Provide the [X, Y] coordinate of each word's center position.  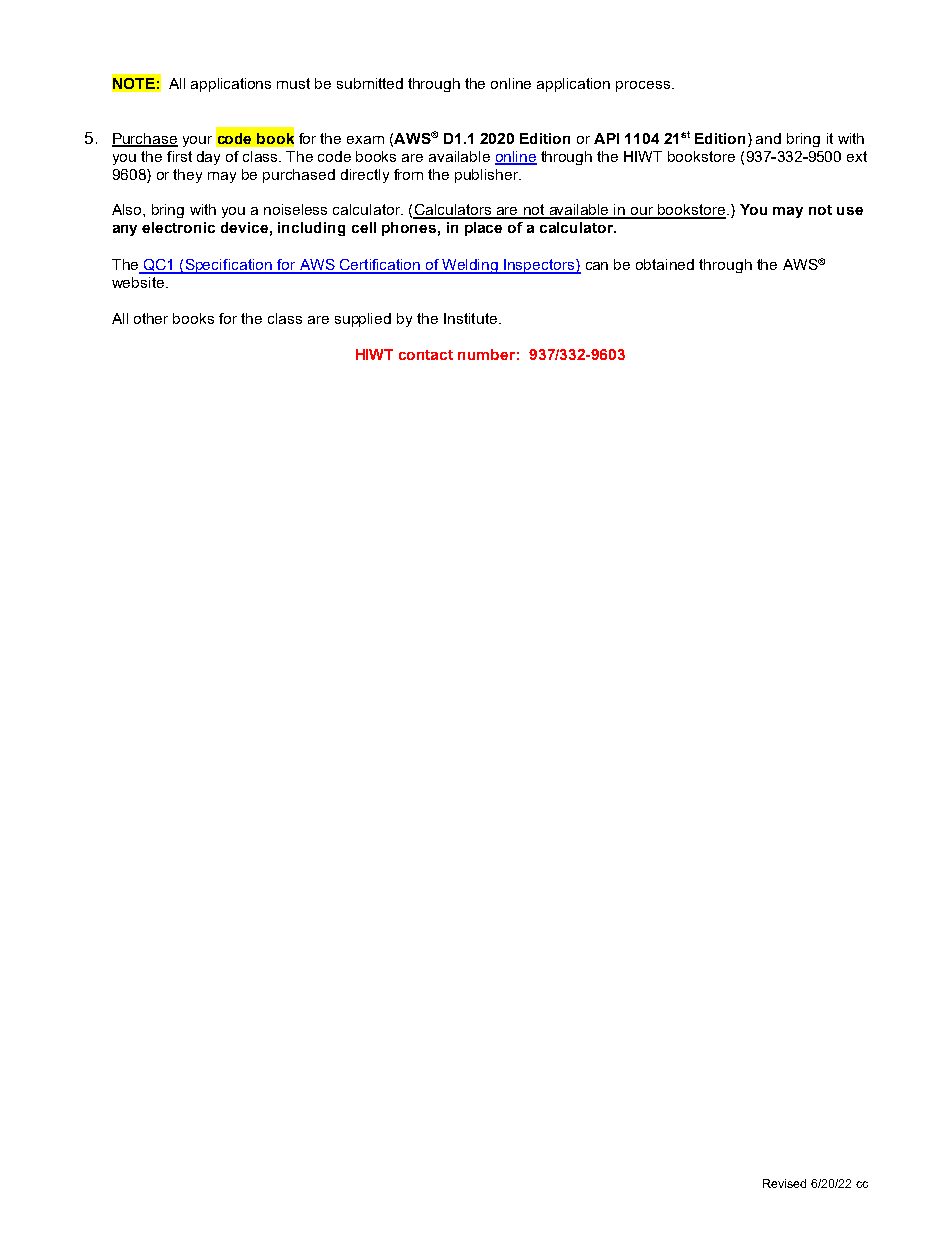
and [768, 138]
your [197, 141]
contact [426, 355]
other [151, 318]
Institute [470, 318]
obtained [665, 264]
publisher [488, 176]
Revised [784, 1183]
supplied [363, 320]
